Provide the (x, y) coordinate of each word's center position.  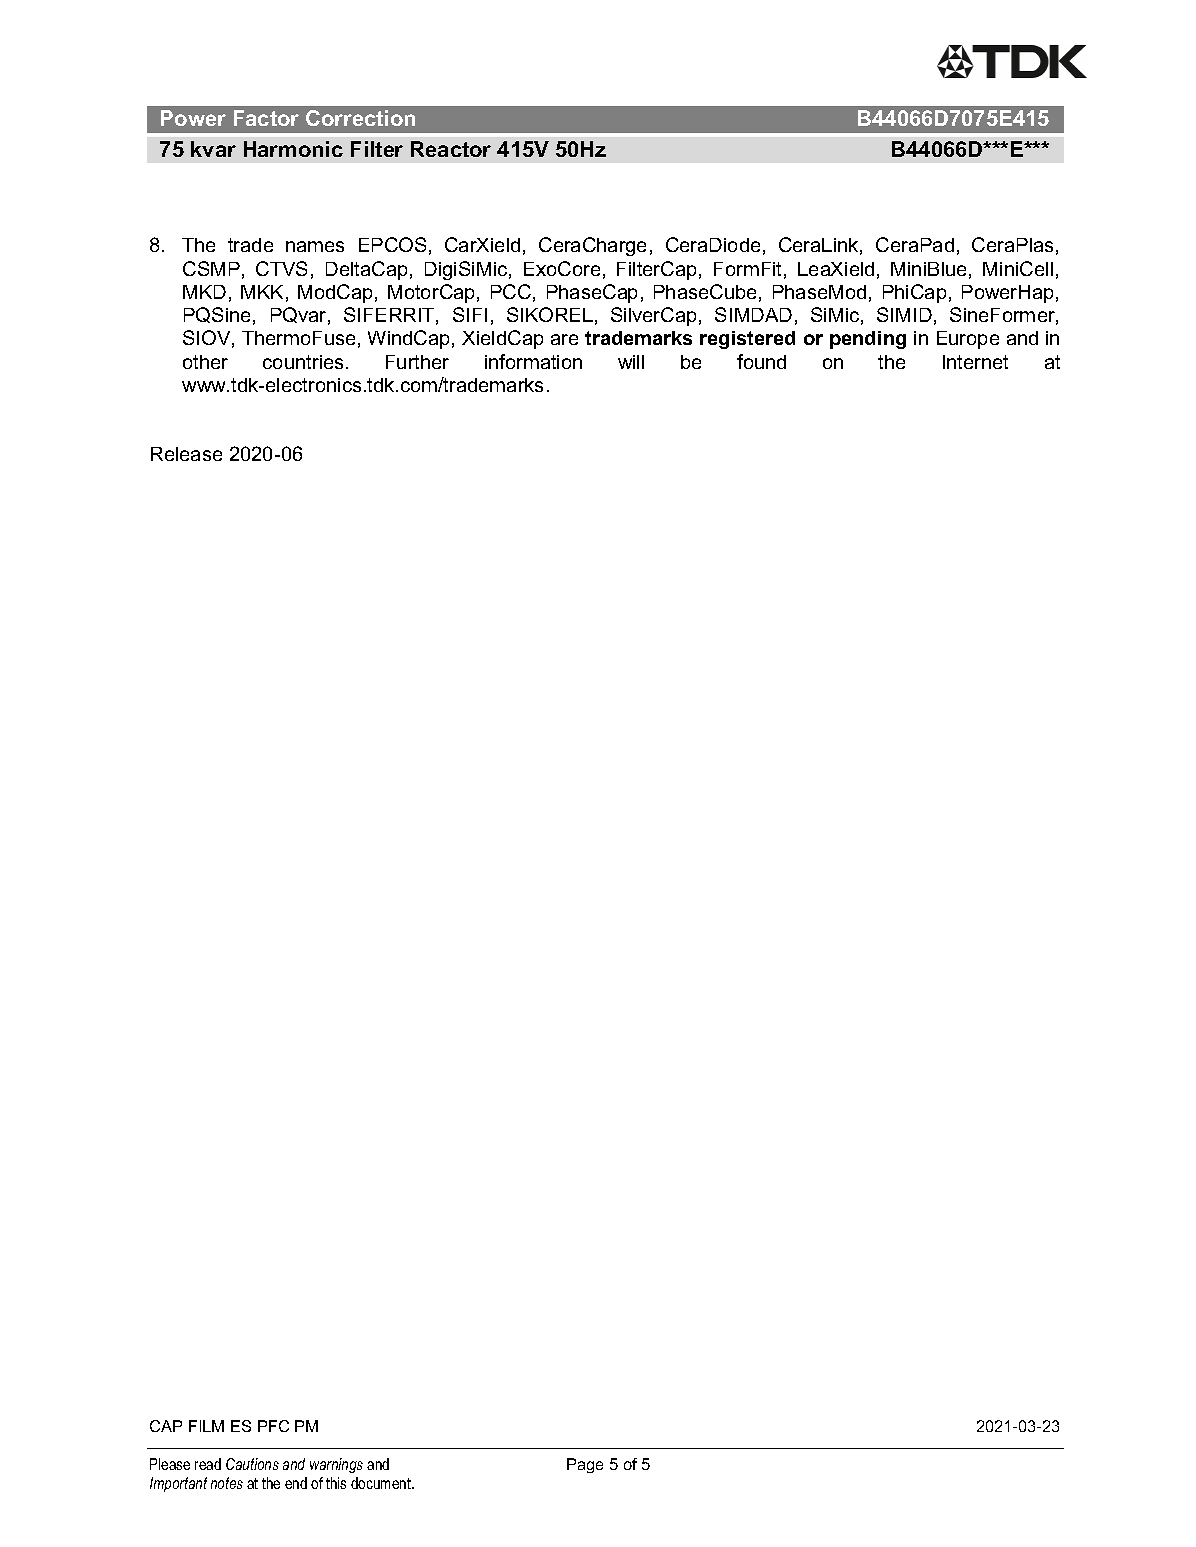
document (382, 1483)
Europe (968, 340)
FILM (206, 1426)
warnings (336, 1465)
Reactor (451, 149)
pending (868, 340)
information (533, 361)
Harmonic (293, 149)
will (631, 362)
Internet (975, 362)
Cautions (252, 1464)
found (761, 361)
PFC (273, 1426)
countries (305, 362)
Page (585, 1465)
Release (186, 454)
